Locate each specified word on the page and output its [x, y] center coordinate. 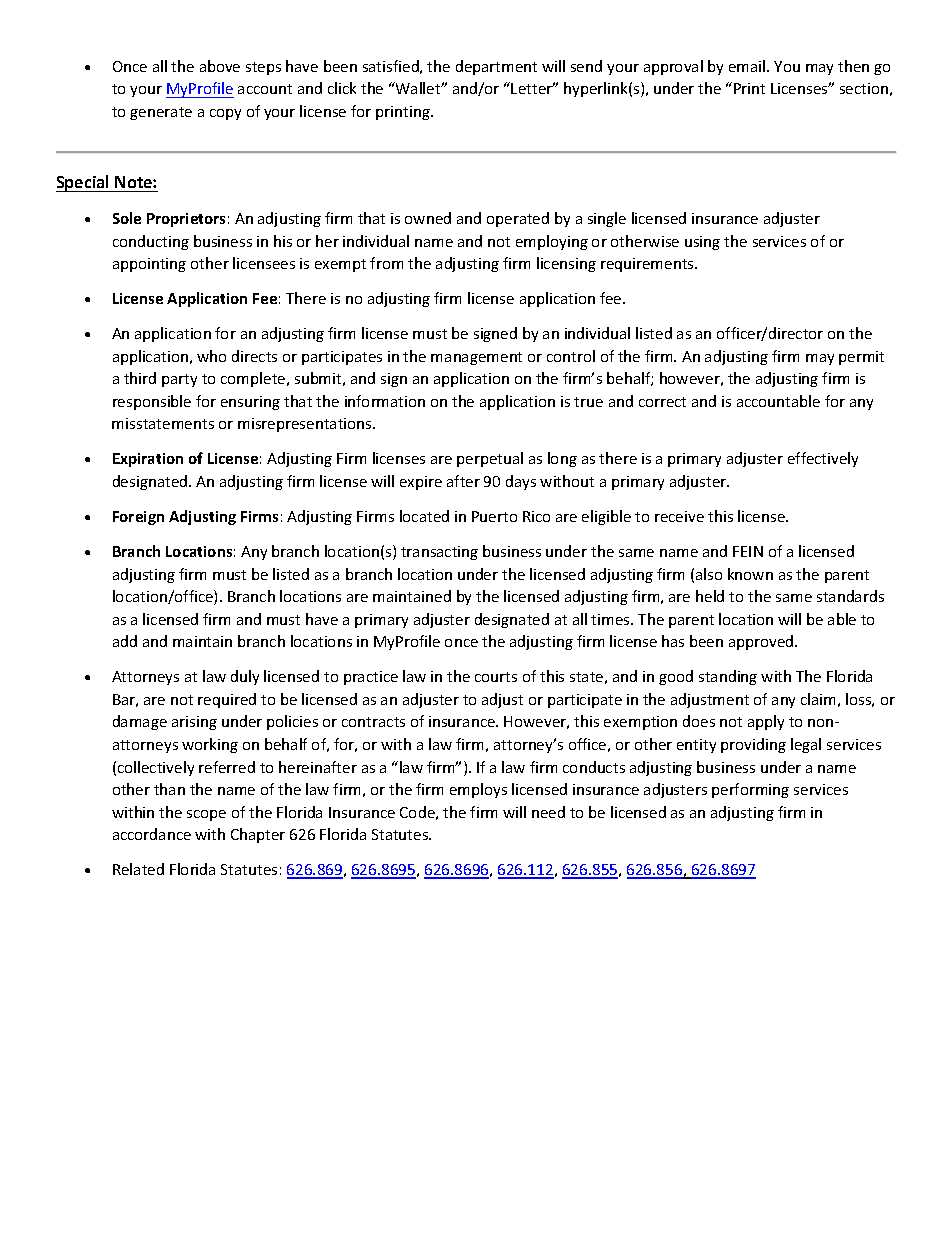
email [748, 66]
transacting [439, 553]
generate [161, 113]
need [548, 812]
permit [861, 358]
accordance [152, 834]
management [476, 358]
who [211, 356]
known [750, 574]
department [496, 67]
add [125, 641]
